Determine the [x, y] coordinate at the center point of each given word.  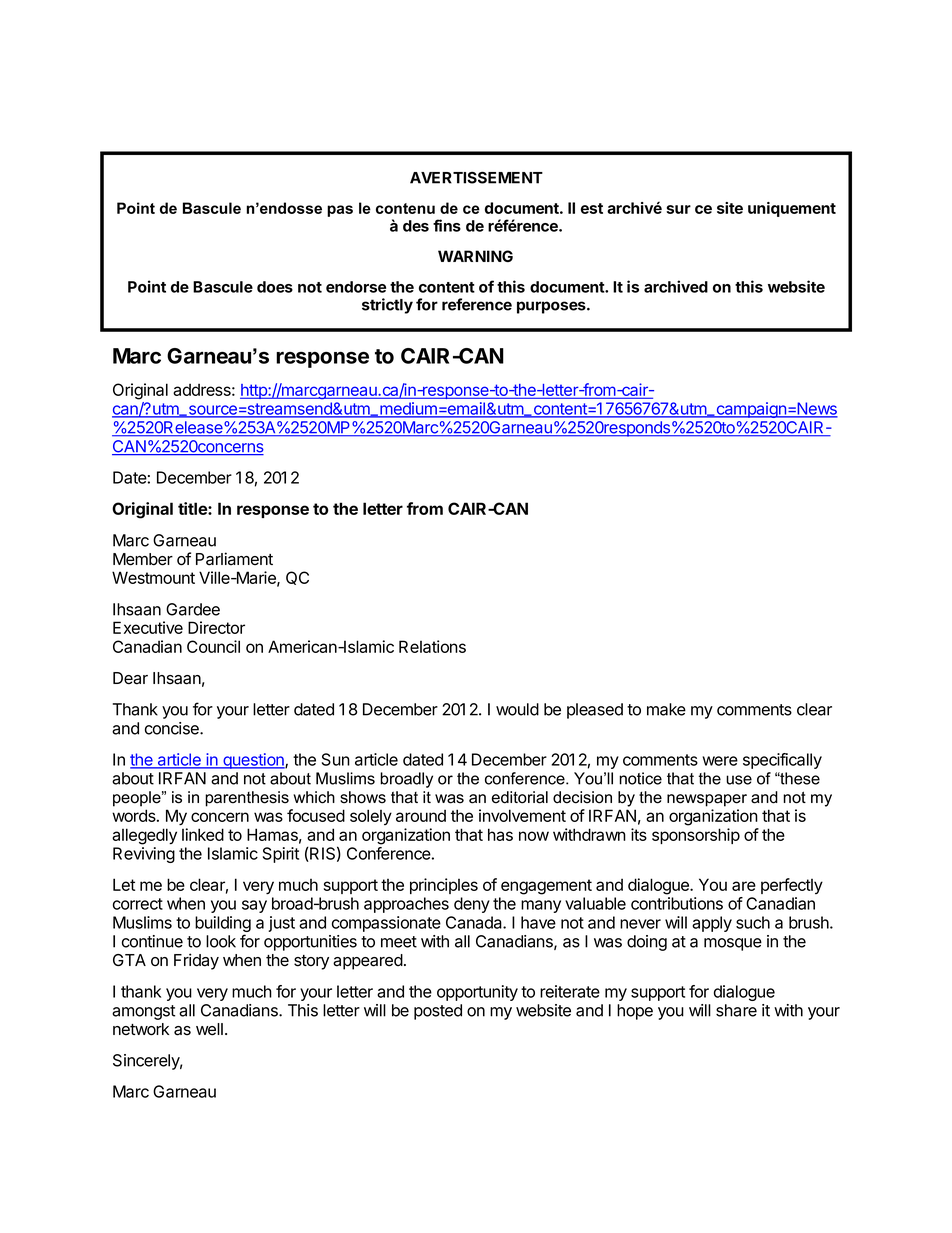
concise [173, 728]
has [500, 834]
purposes [552, 307]
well [209, 1029]
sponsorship [696, 836]
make [666, 709]
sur [678, 209]
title [193, 508]
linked [203, 834]
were [720, 761]
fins [447, 225]
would [517, 709]
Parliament [234, 559]
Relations [432, 646]
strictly [387, 306]
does [275, 287]
